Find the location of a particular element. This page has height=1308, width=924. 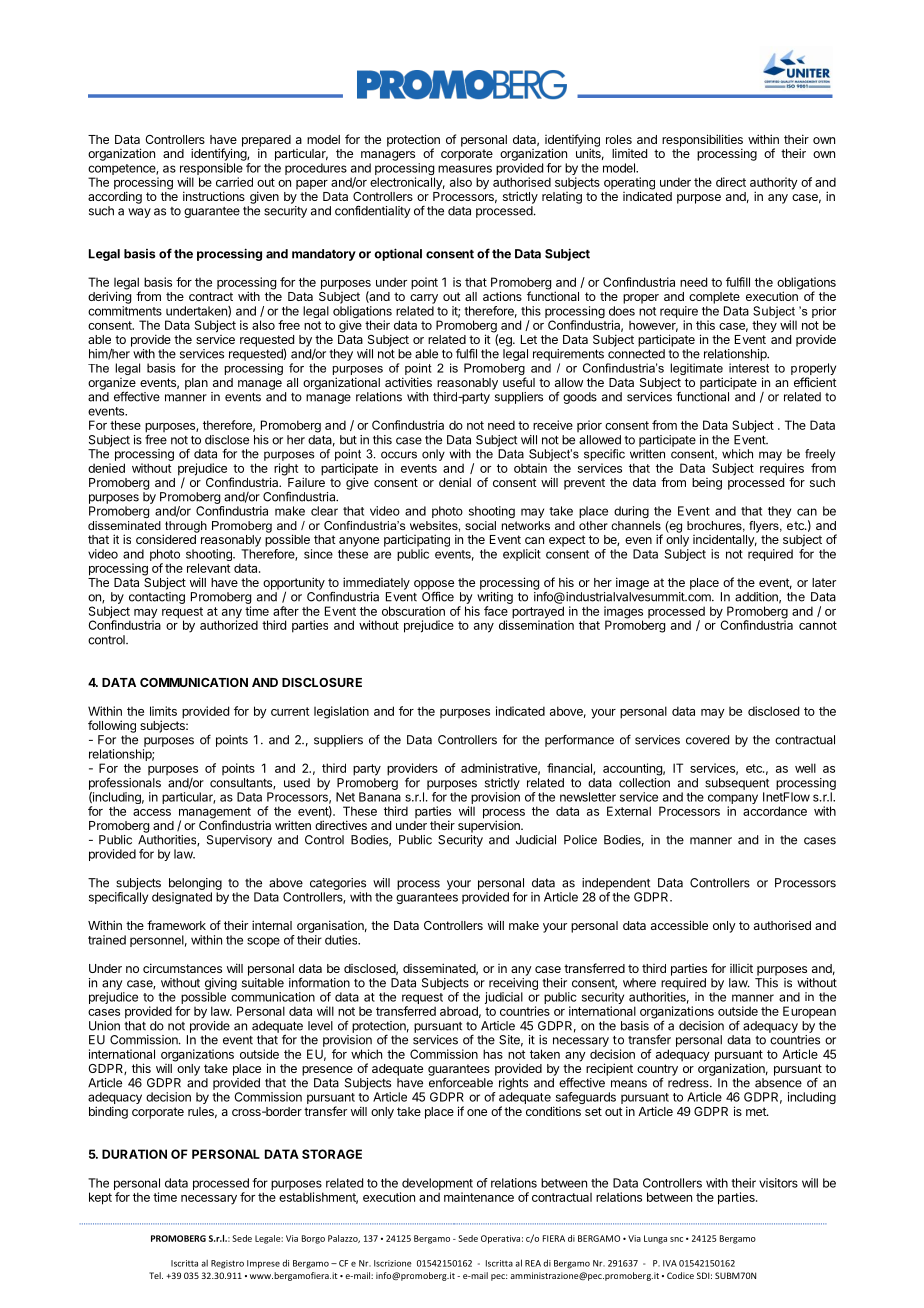

measures is located at coordinates (465, 169).
